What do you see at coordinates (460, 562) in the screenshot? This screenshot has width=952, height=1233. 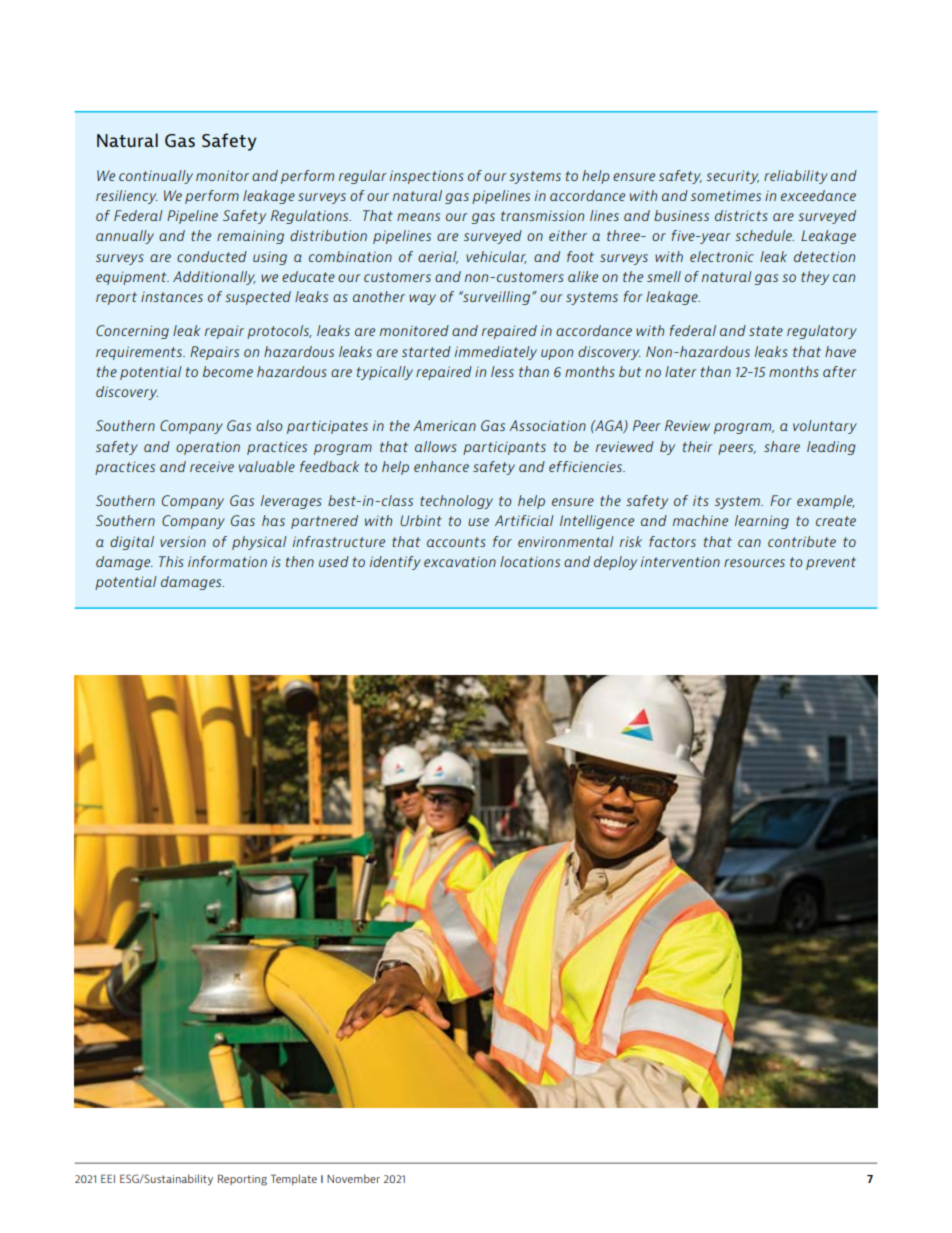 I see `excavation` at bounding box center [460, 562].
